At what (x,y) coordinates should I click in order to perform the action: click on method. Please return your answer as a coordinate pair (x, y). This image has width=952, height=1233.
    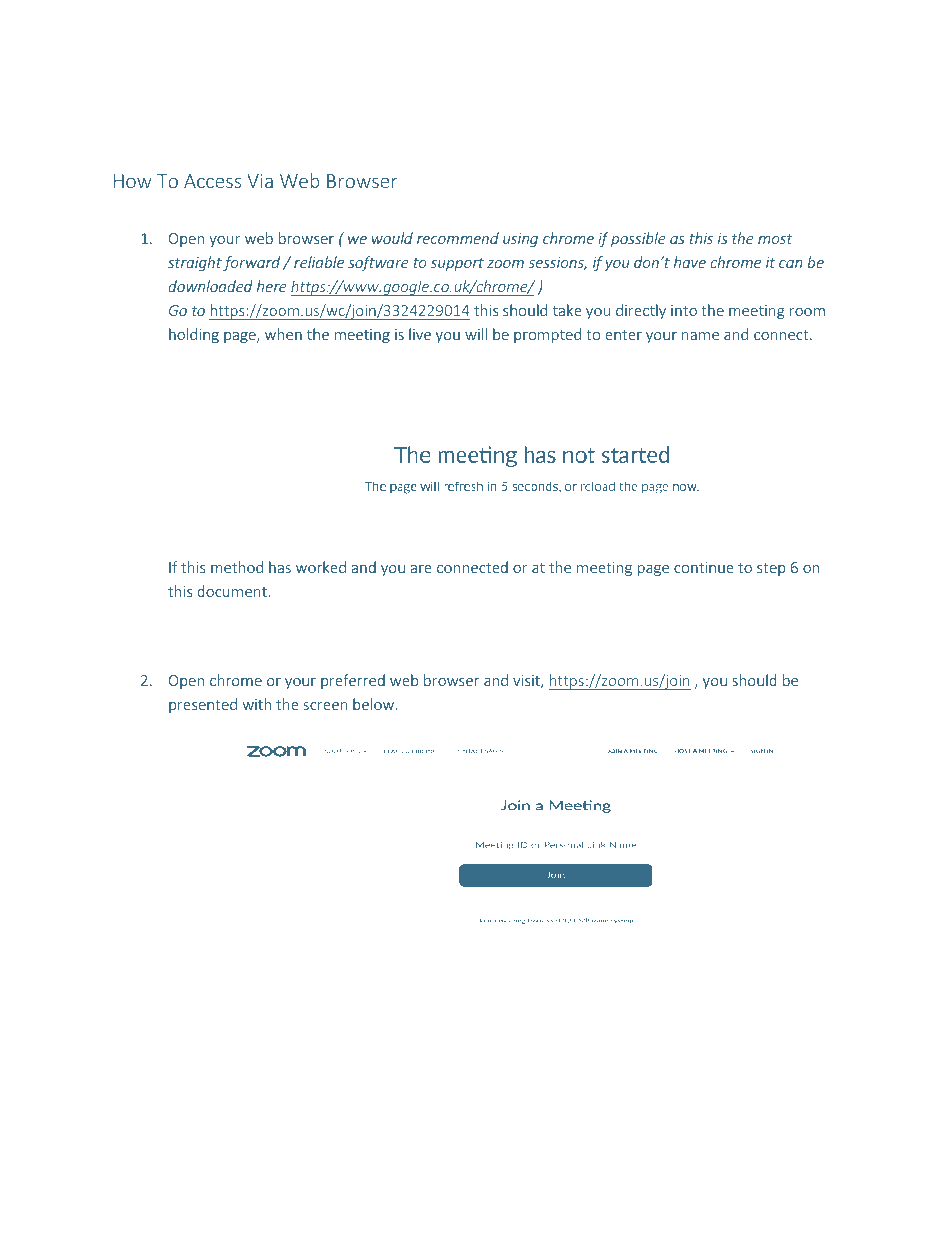
    Looking at the image, I should click on (237, 567).
